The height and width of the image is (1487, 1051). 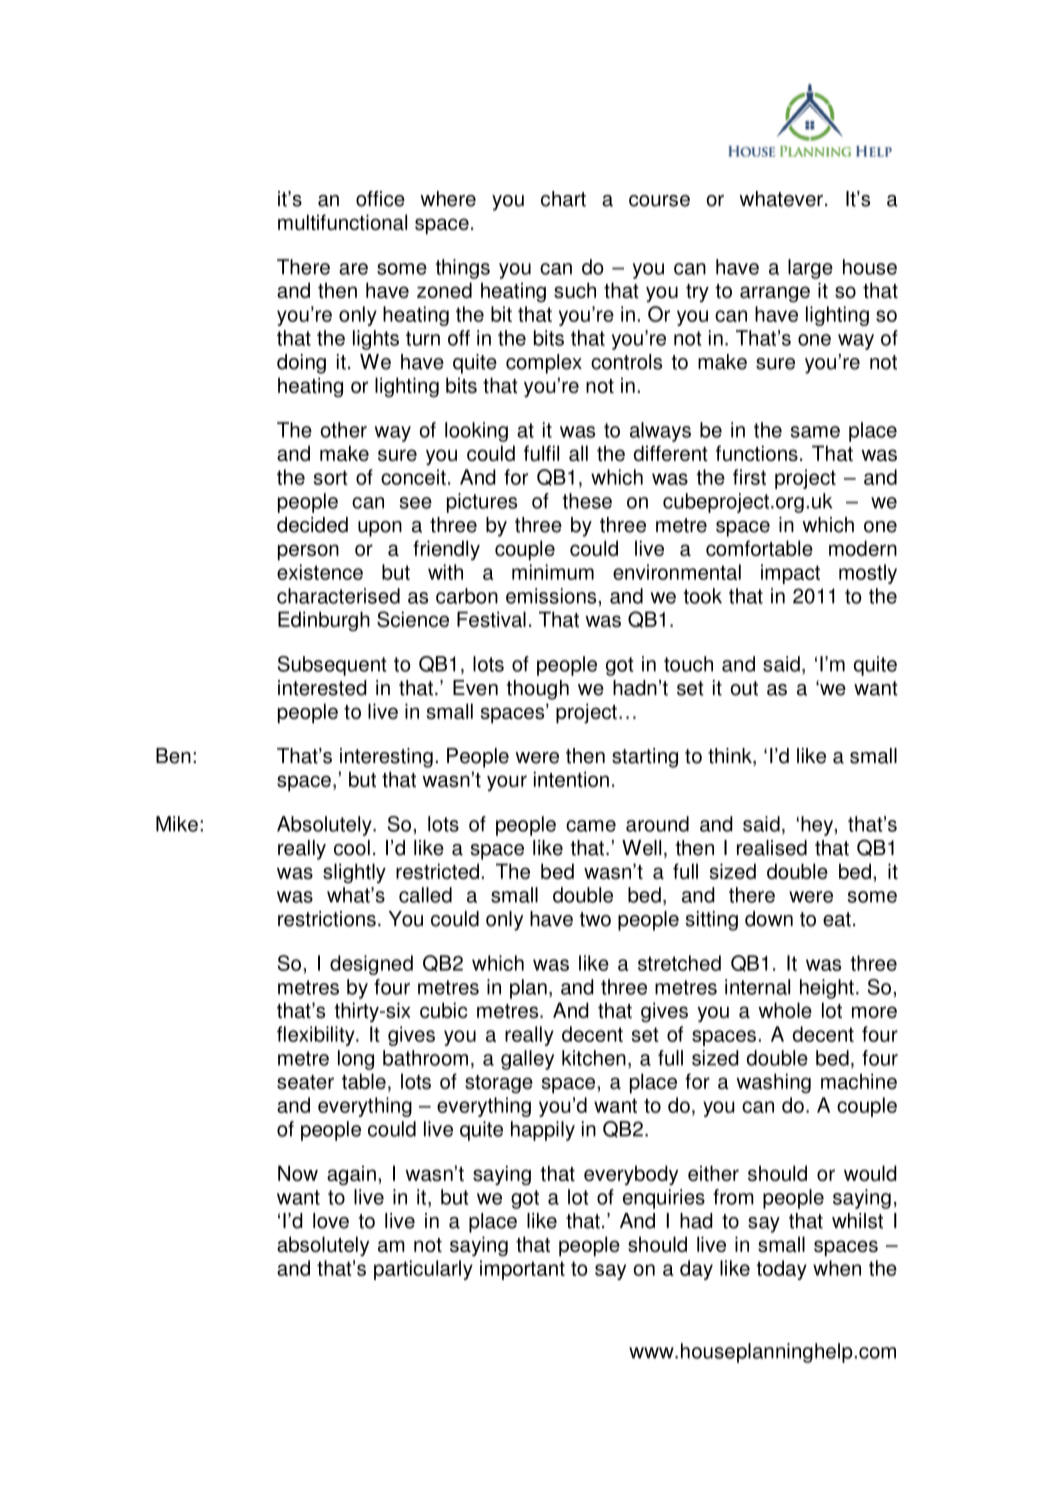 What do you see at coordinates (308, 552) in the image?
I see `person` at bounding box center [308, 552].
